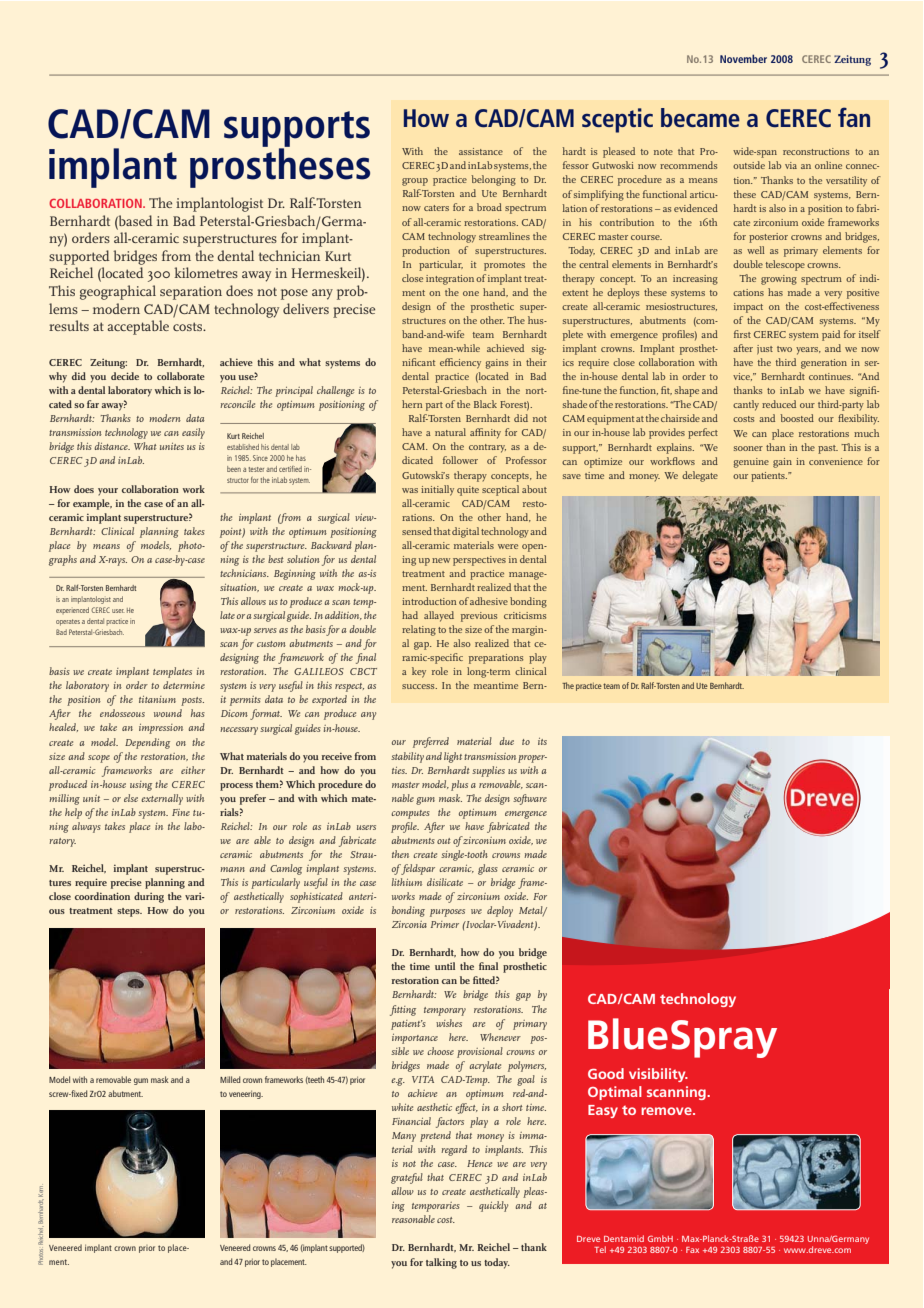  What do you see at coordinates (230, 1079) in the image?
I see `Milled` at bounding box center [230, 1079].
